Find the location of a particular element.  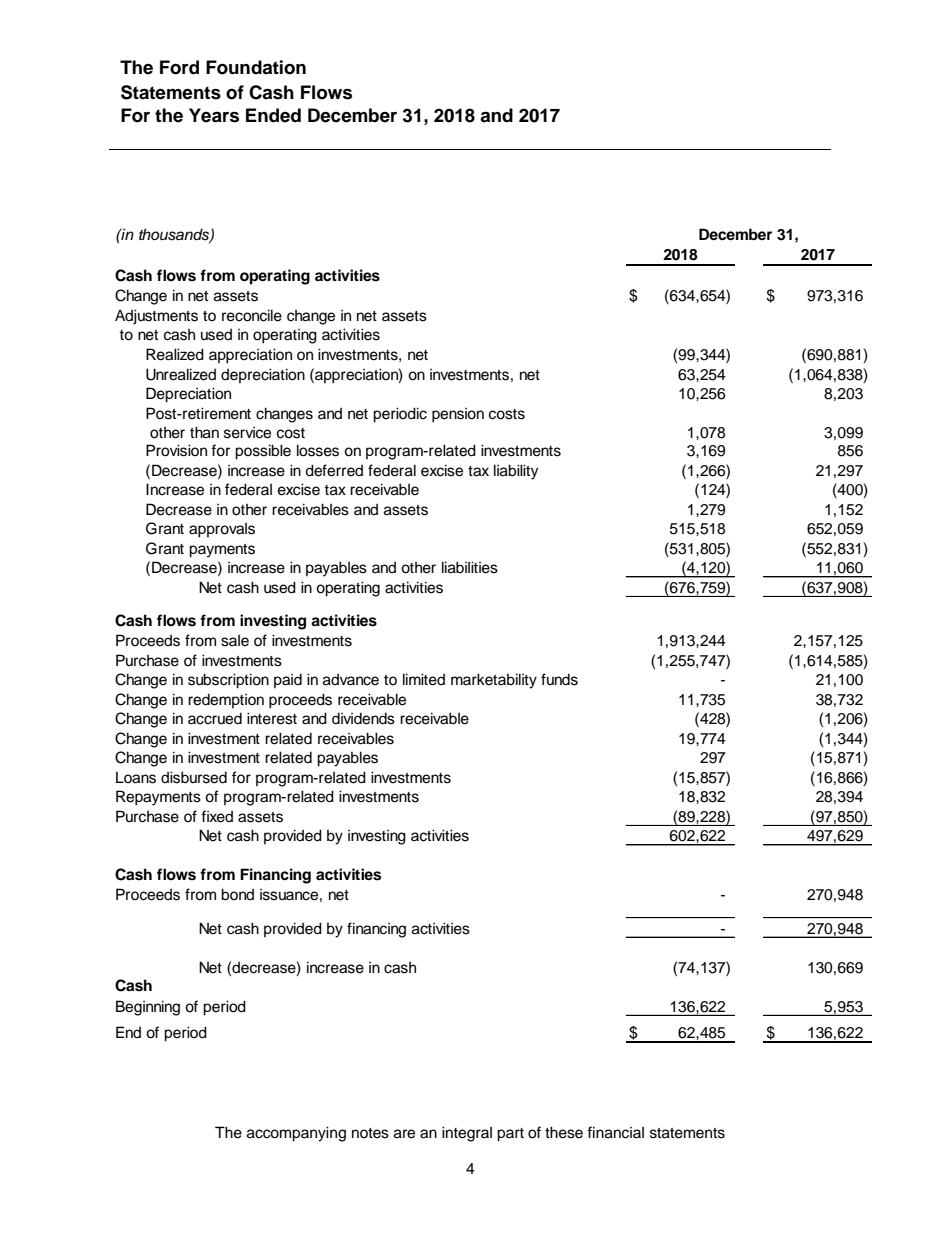

pension is located at coordinates (458, 415).
